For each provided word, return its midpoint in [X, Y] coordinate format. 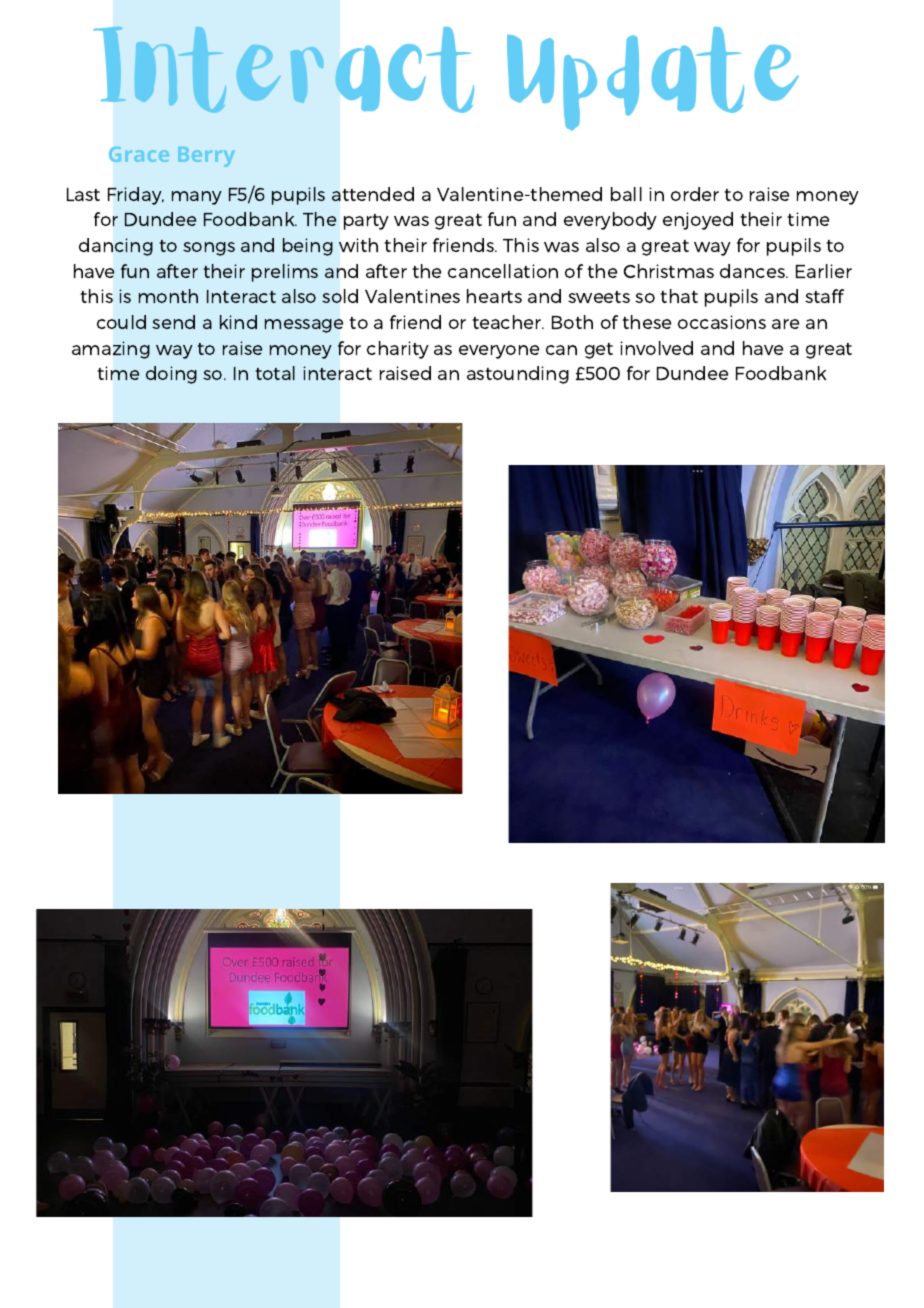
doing [171, 375]
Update [653, 79]
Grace [139, 154]
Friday [136, 196]
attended [373, 194]
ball [626, 194]
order [695, 194]
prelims [285, 273]
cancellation [503, 271]
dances [753, 271]
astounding [518, 375]
